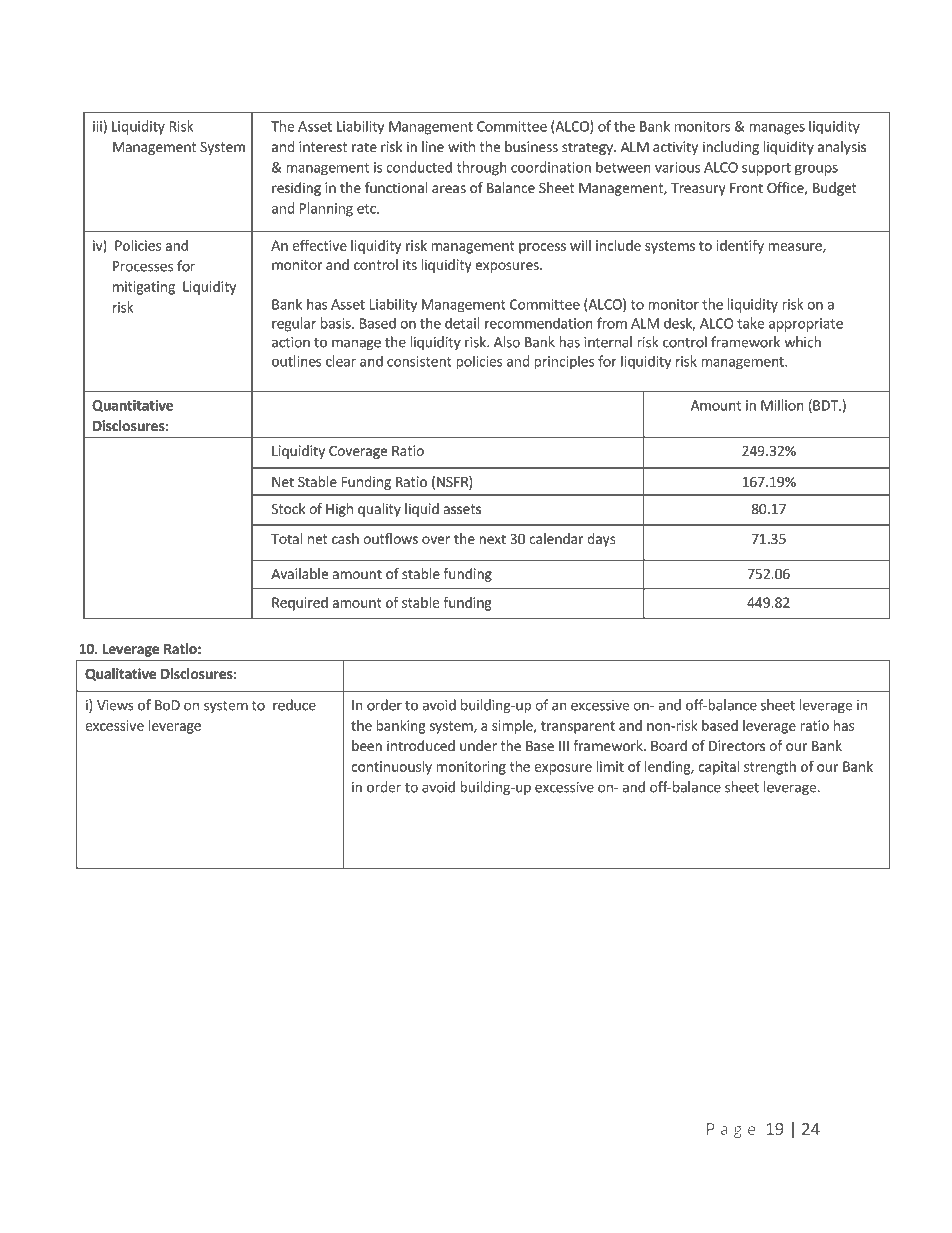 Image resolution: width=952 pixels, height=1233 pixels. I want to click on mitigating, so click(144, 288).
